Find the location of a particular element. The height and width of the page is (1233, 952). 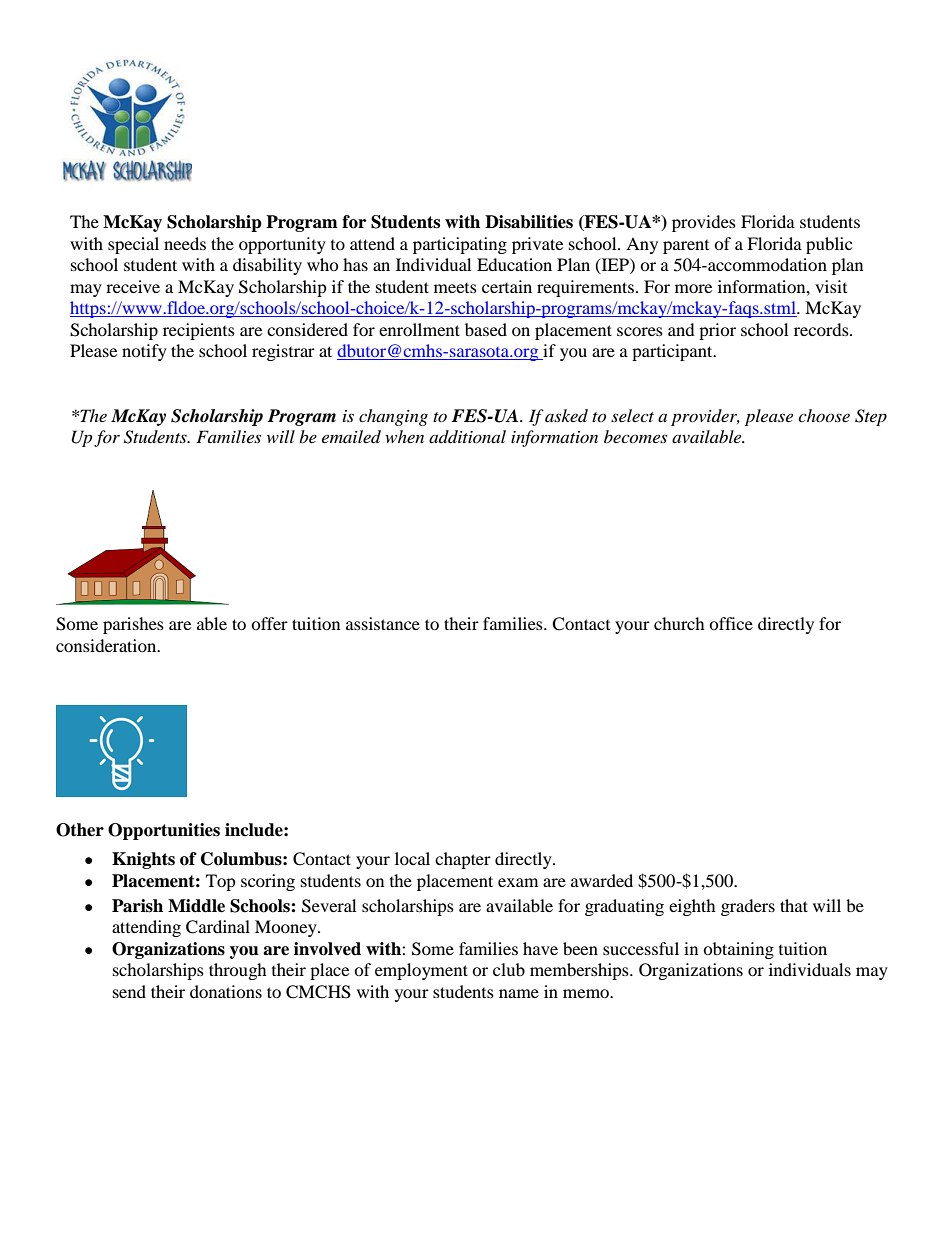

emailed is located at coordinates (351, 436).
